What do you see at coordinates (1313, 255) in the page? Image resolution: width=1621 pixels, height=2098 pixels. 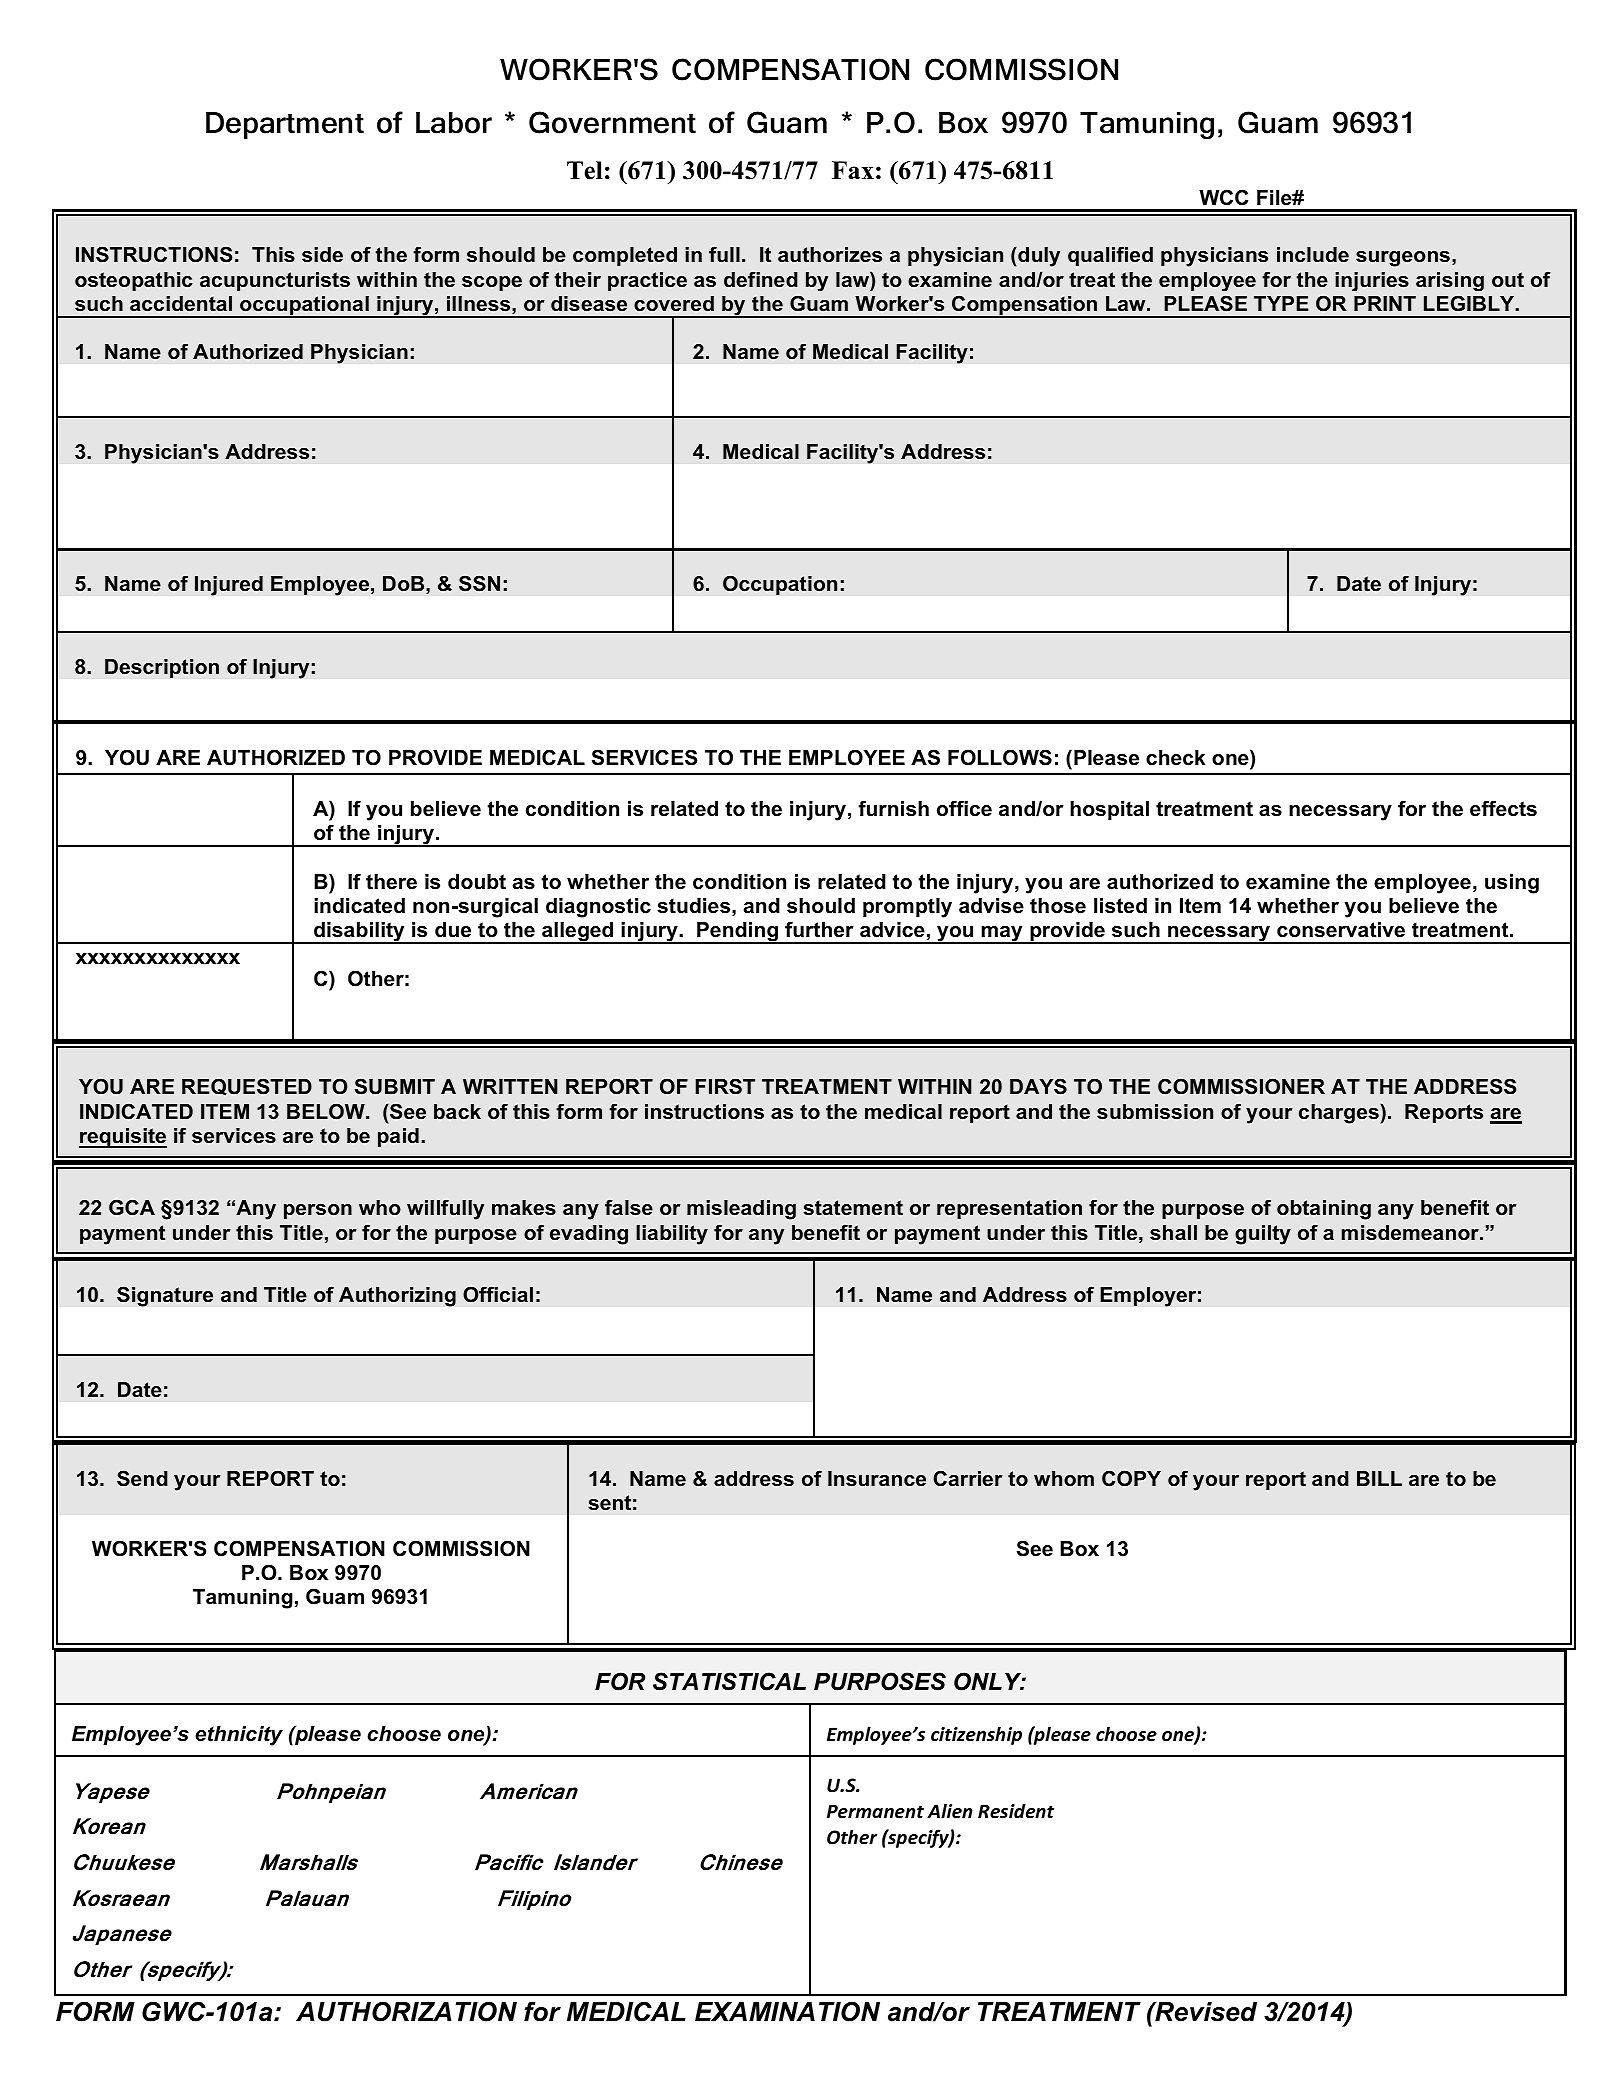 I see `include` at bounding box center [1313, 255].
